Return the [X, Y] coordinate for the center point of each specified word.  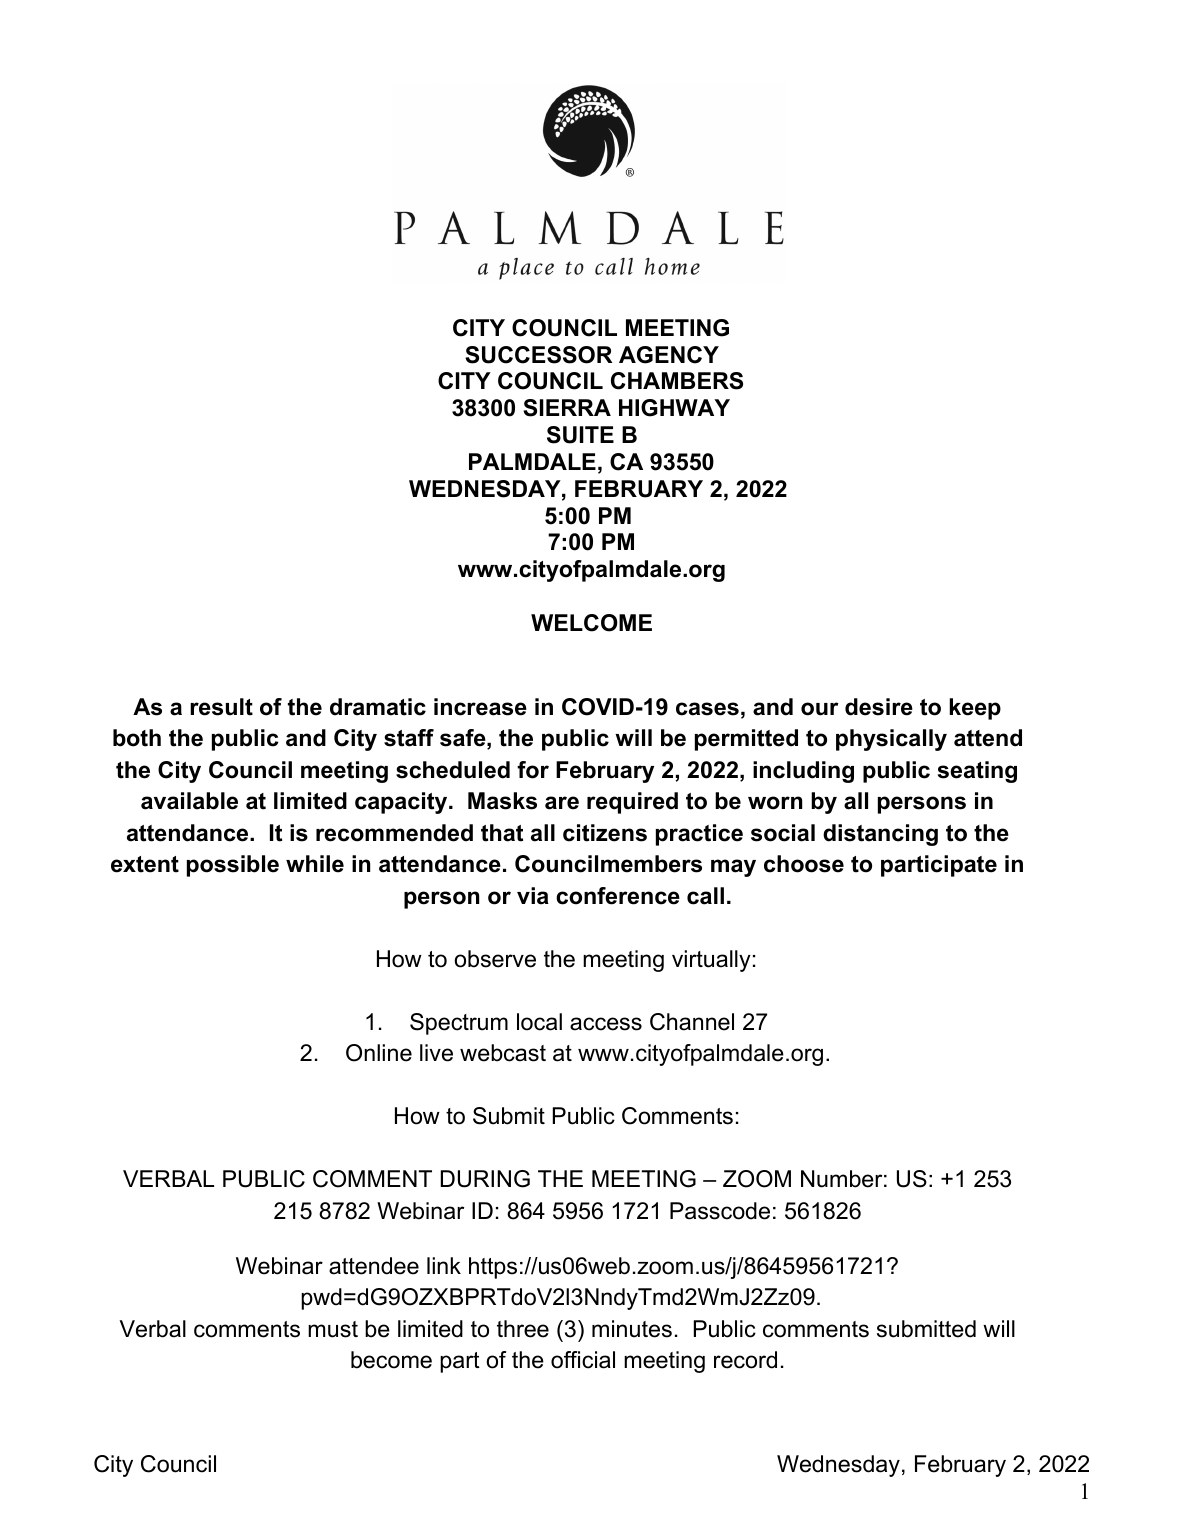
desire [879, 707]
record [745, 1360]
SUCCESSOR [538, 355]
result [221, 707]
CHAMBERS [677, 381]
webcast [503, 1053]
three [523, 1329]
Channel [692, 1022]
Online [379, 1053]
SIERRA [567, 408]
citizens [605, 833]
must [333, 1329]
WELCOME [591, 623]
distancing [880, 835]
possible [233, 866]
